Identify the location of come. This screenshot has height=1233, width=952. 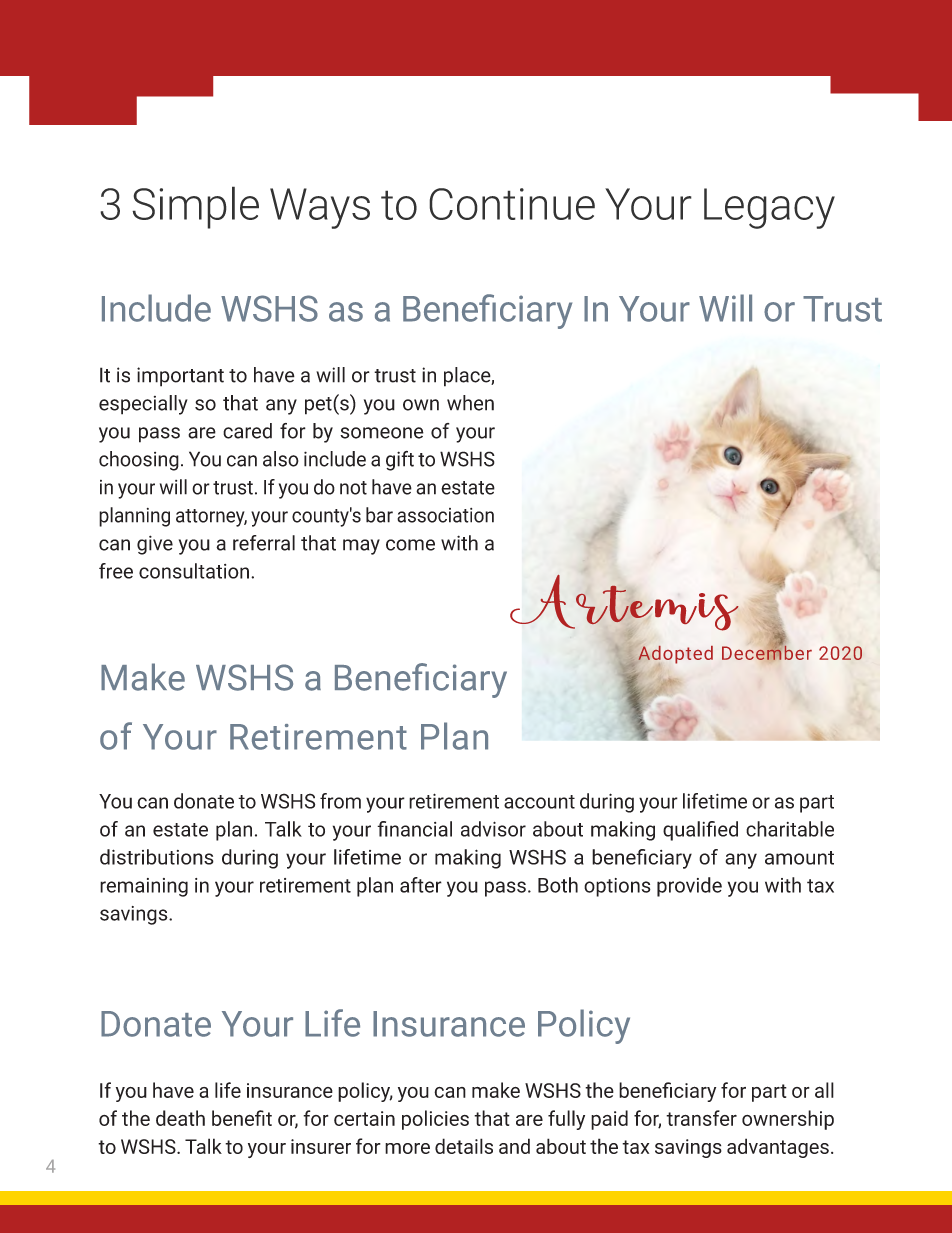
(410, 545).
